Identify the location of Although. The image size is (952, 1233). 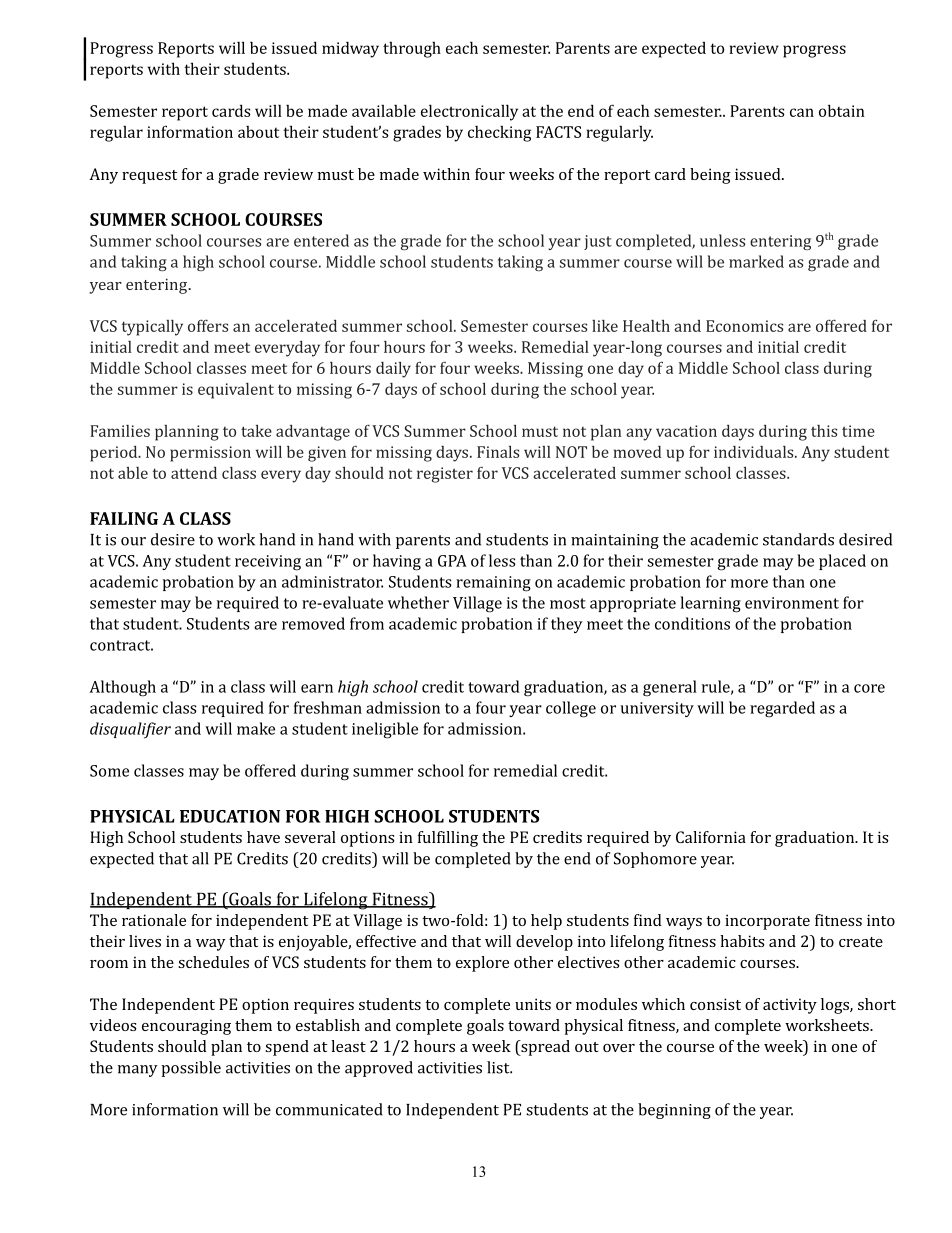
(122, 688).
